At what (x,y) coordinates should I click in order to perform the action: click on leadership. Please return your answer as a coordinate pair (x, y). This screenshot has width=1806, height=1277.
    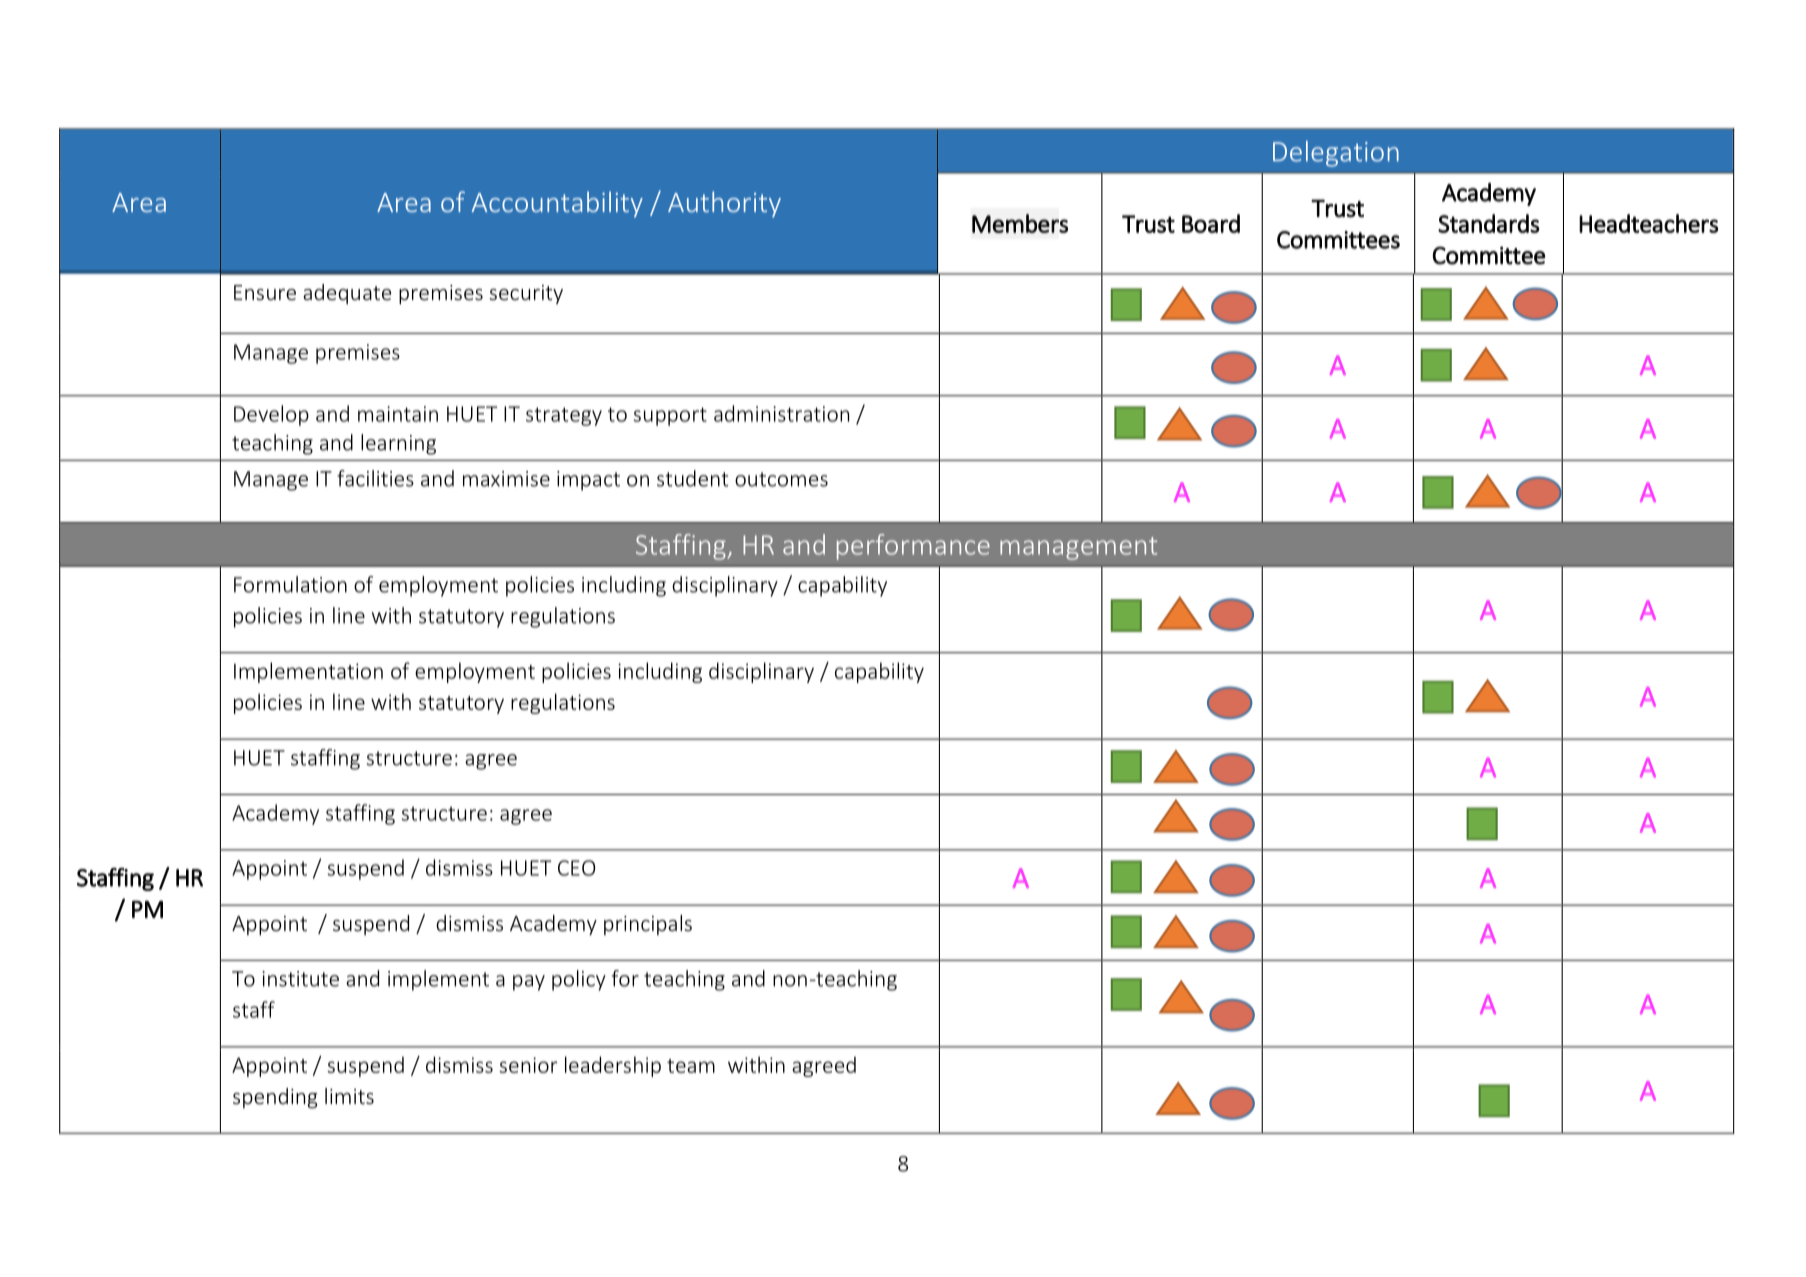
    Looking at the image, I should click on (613, 1066).
